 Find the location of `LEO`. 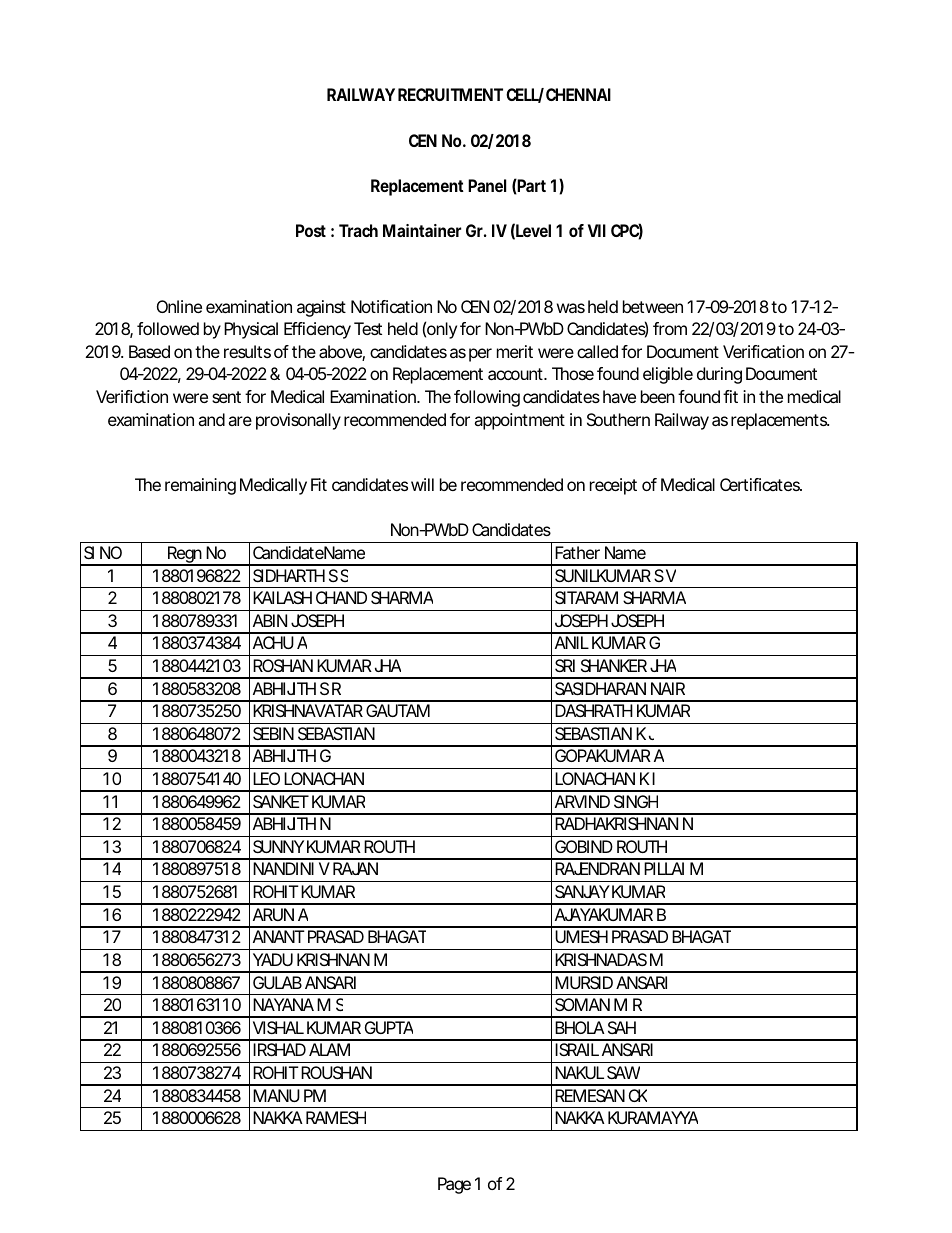

LEO is located at coordinates (266, 778).
